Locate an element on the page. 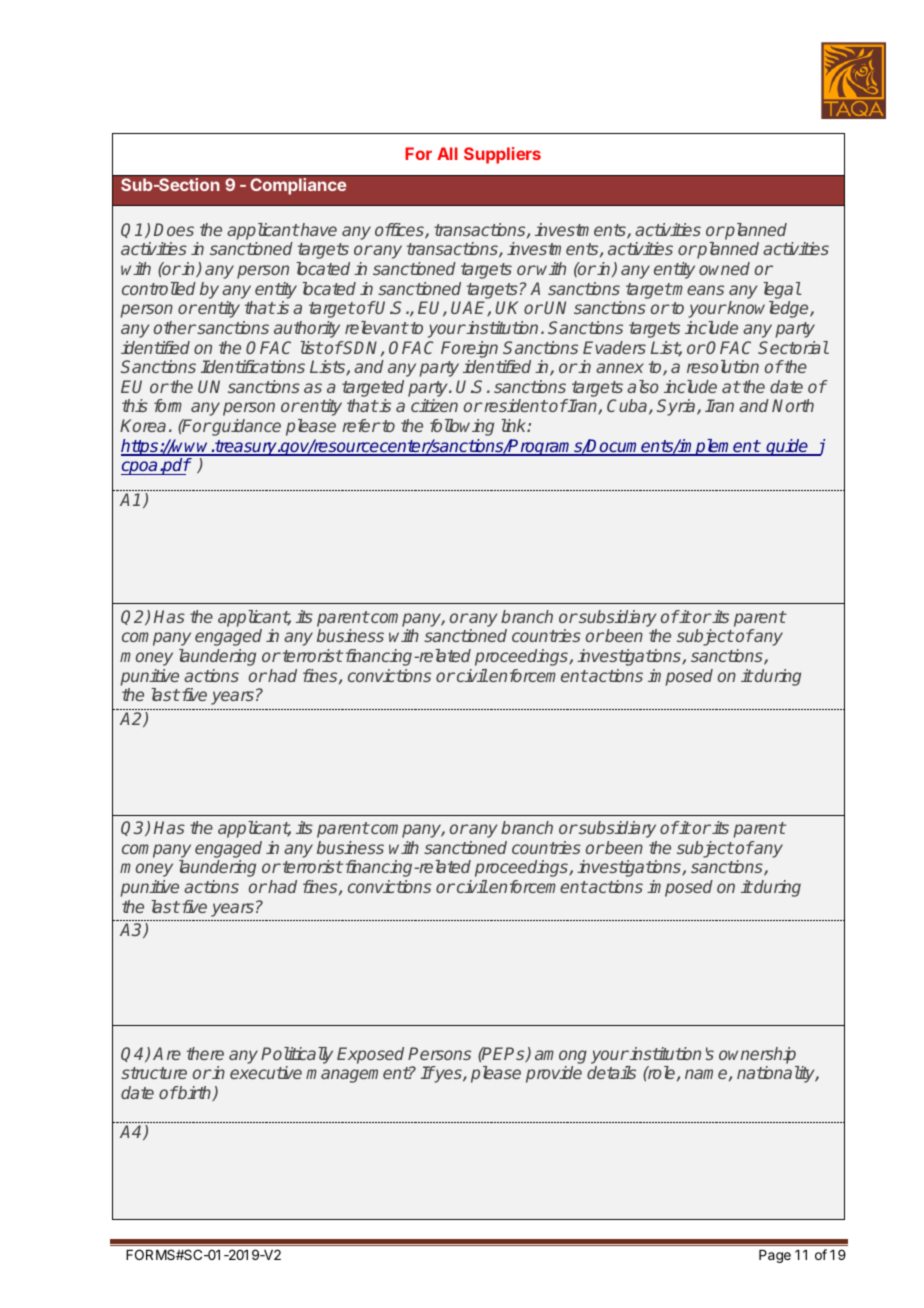 Image resolution: width=924 pixels, height=1308 pixels. Does is located at coordinates (174, 229).
